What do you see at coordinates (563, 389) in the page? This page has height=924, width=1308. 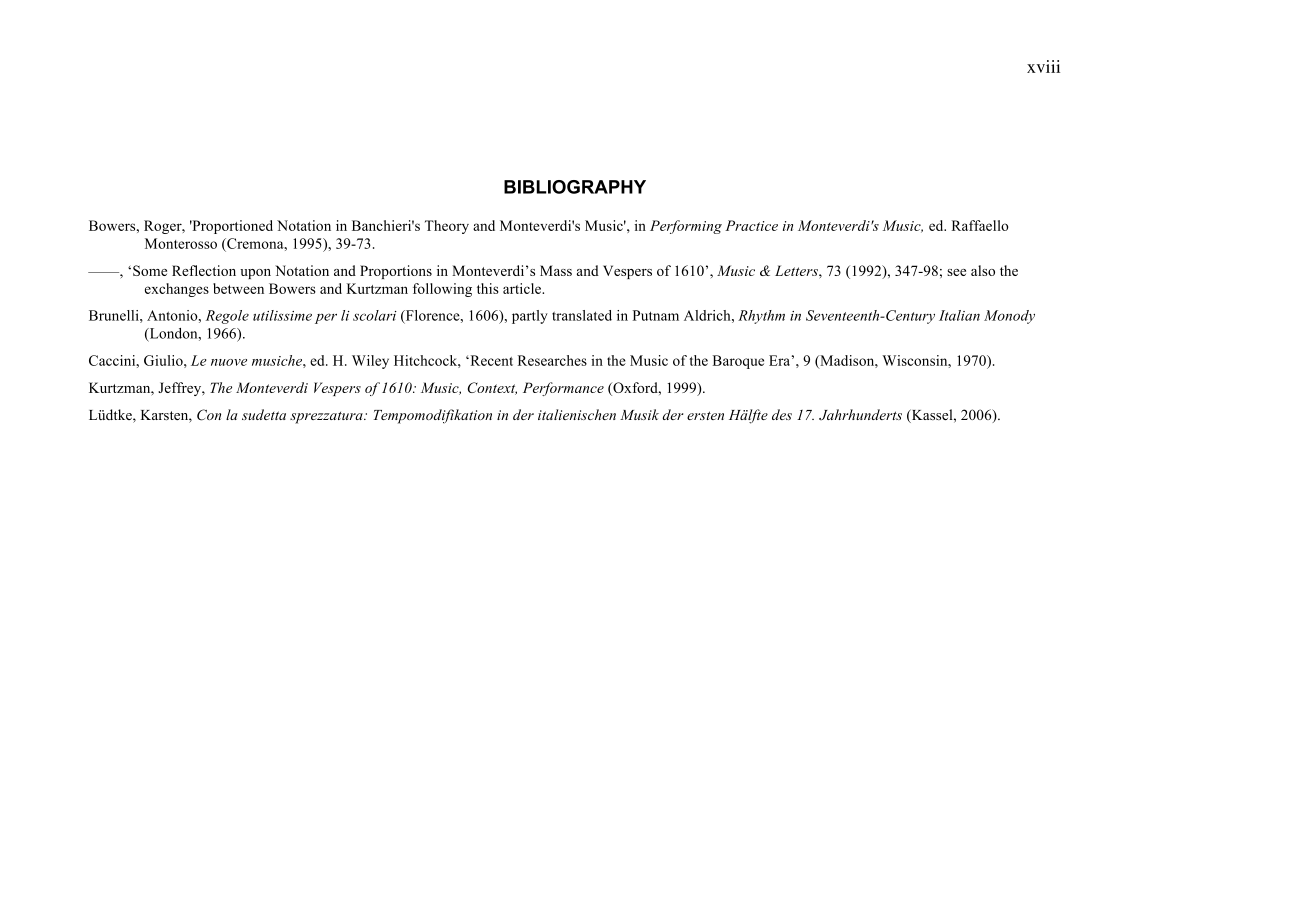 I see `Performance` at bounding box center [563, 389].
